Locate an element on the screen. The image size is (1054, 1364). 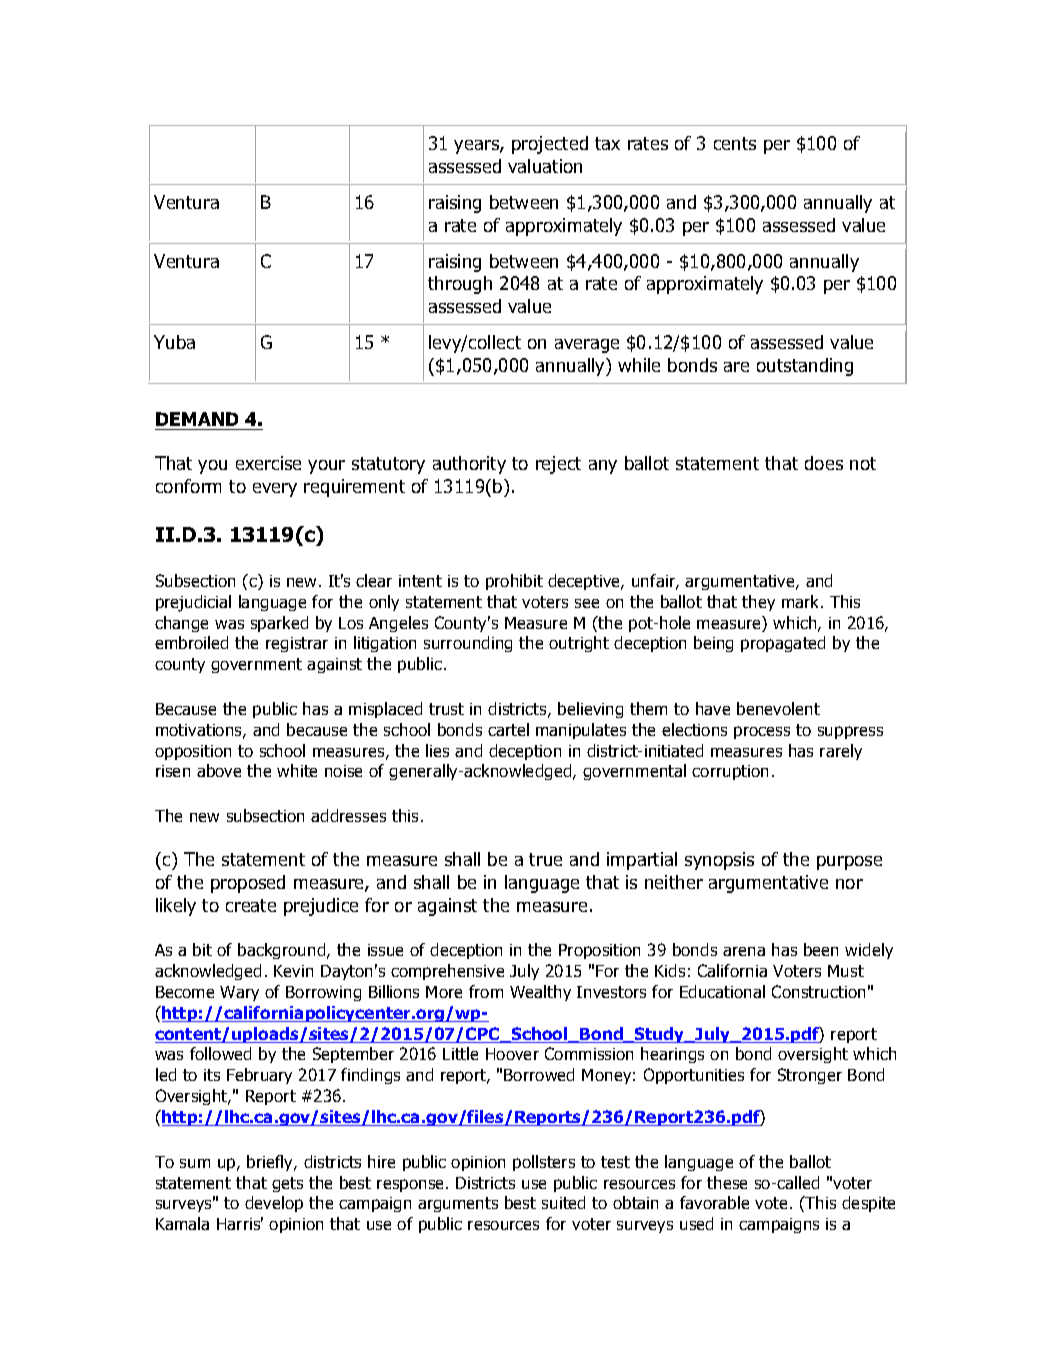
Wealthy is located at coordinates (540, 993).
